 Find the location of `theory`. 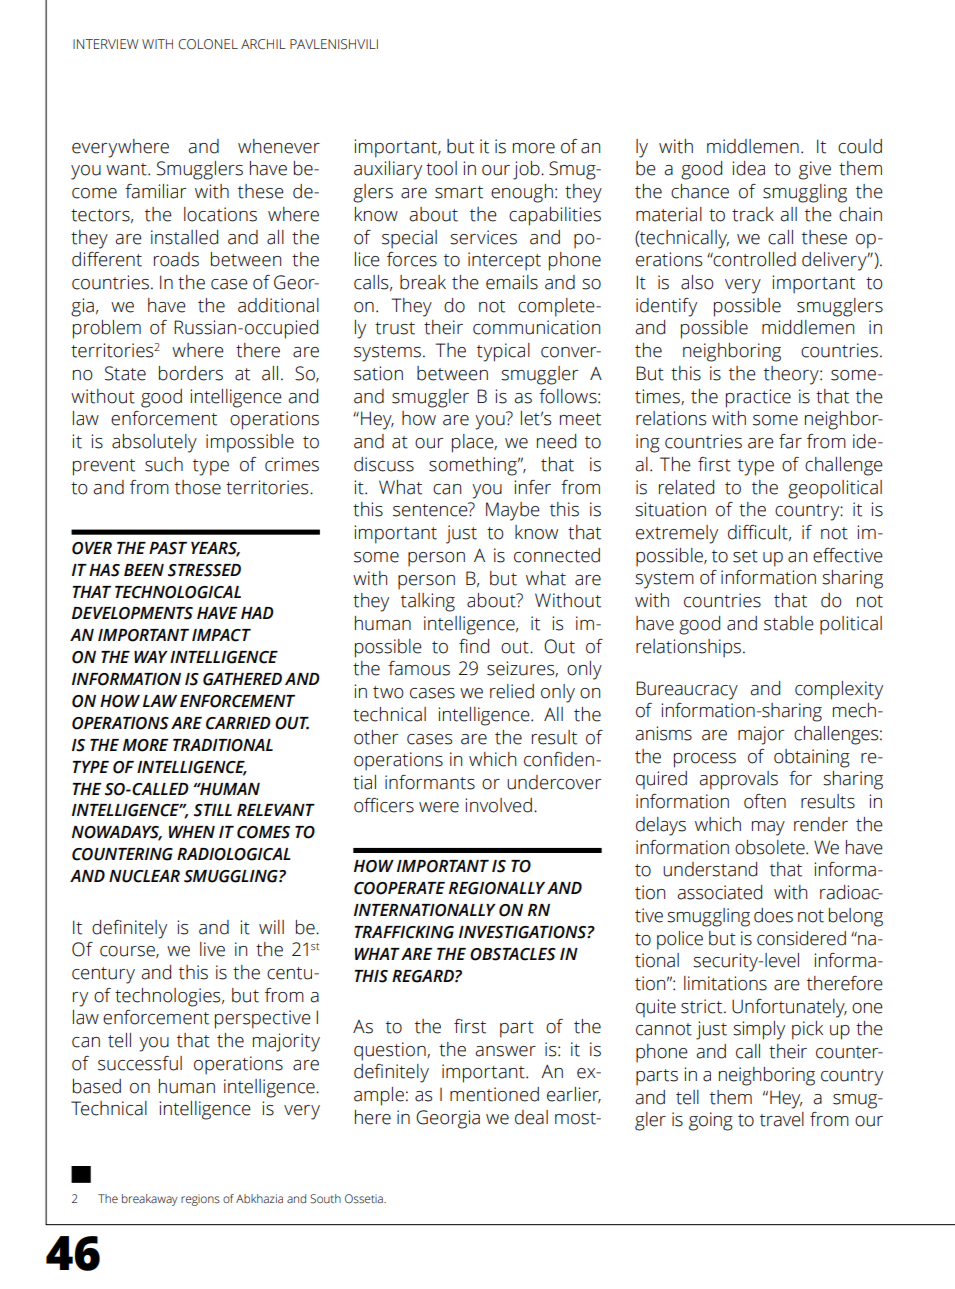

theory is located at coordinates (792, 375).
